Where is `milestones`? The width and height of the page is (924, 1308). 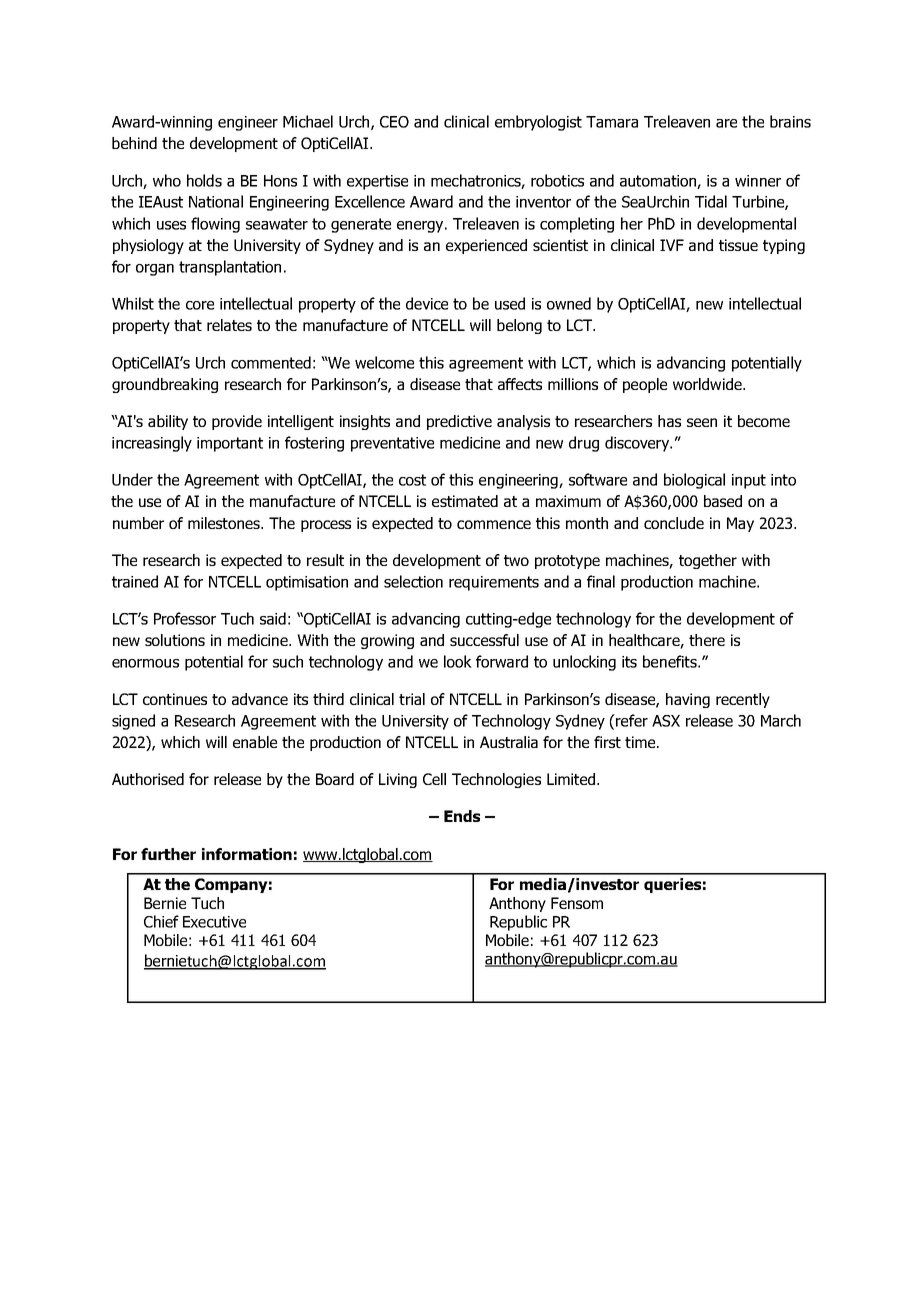 milestones is located at coordinates (225, 523).
